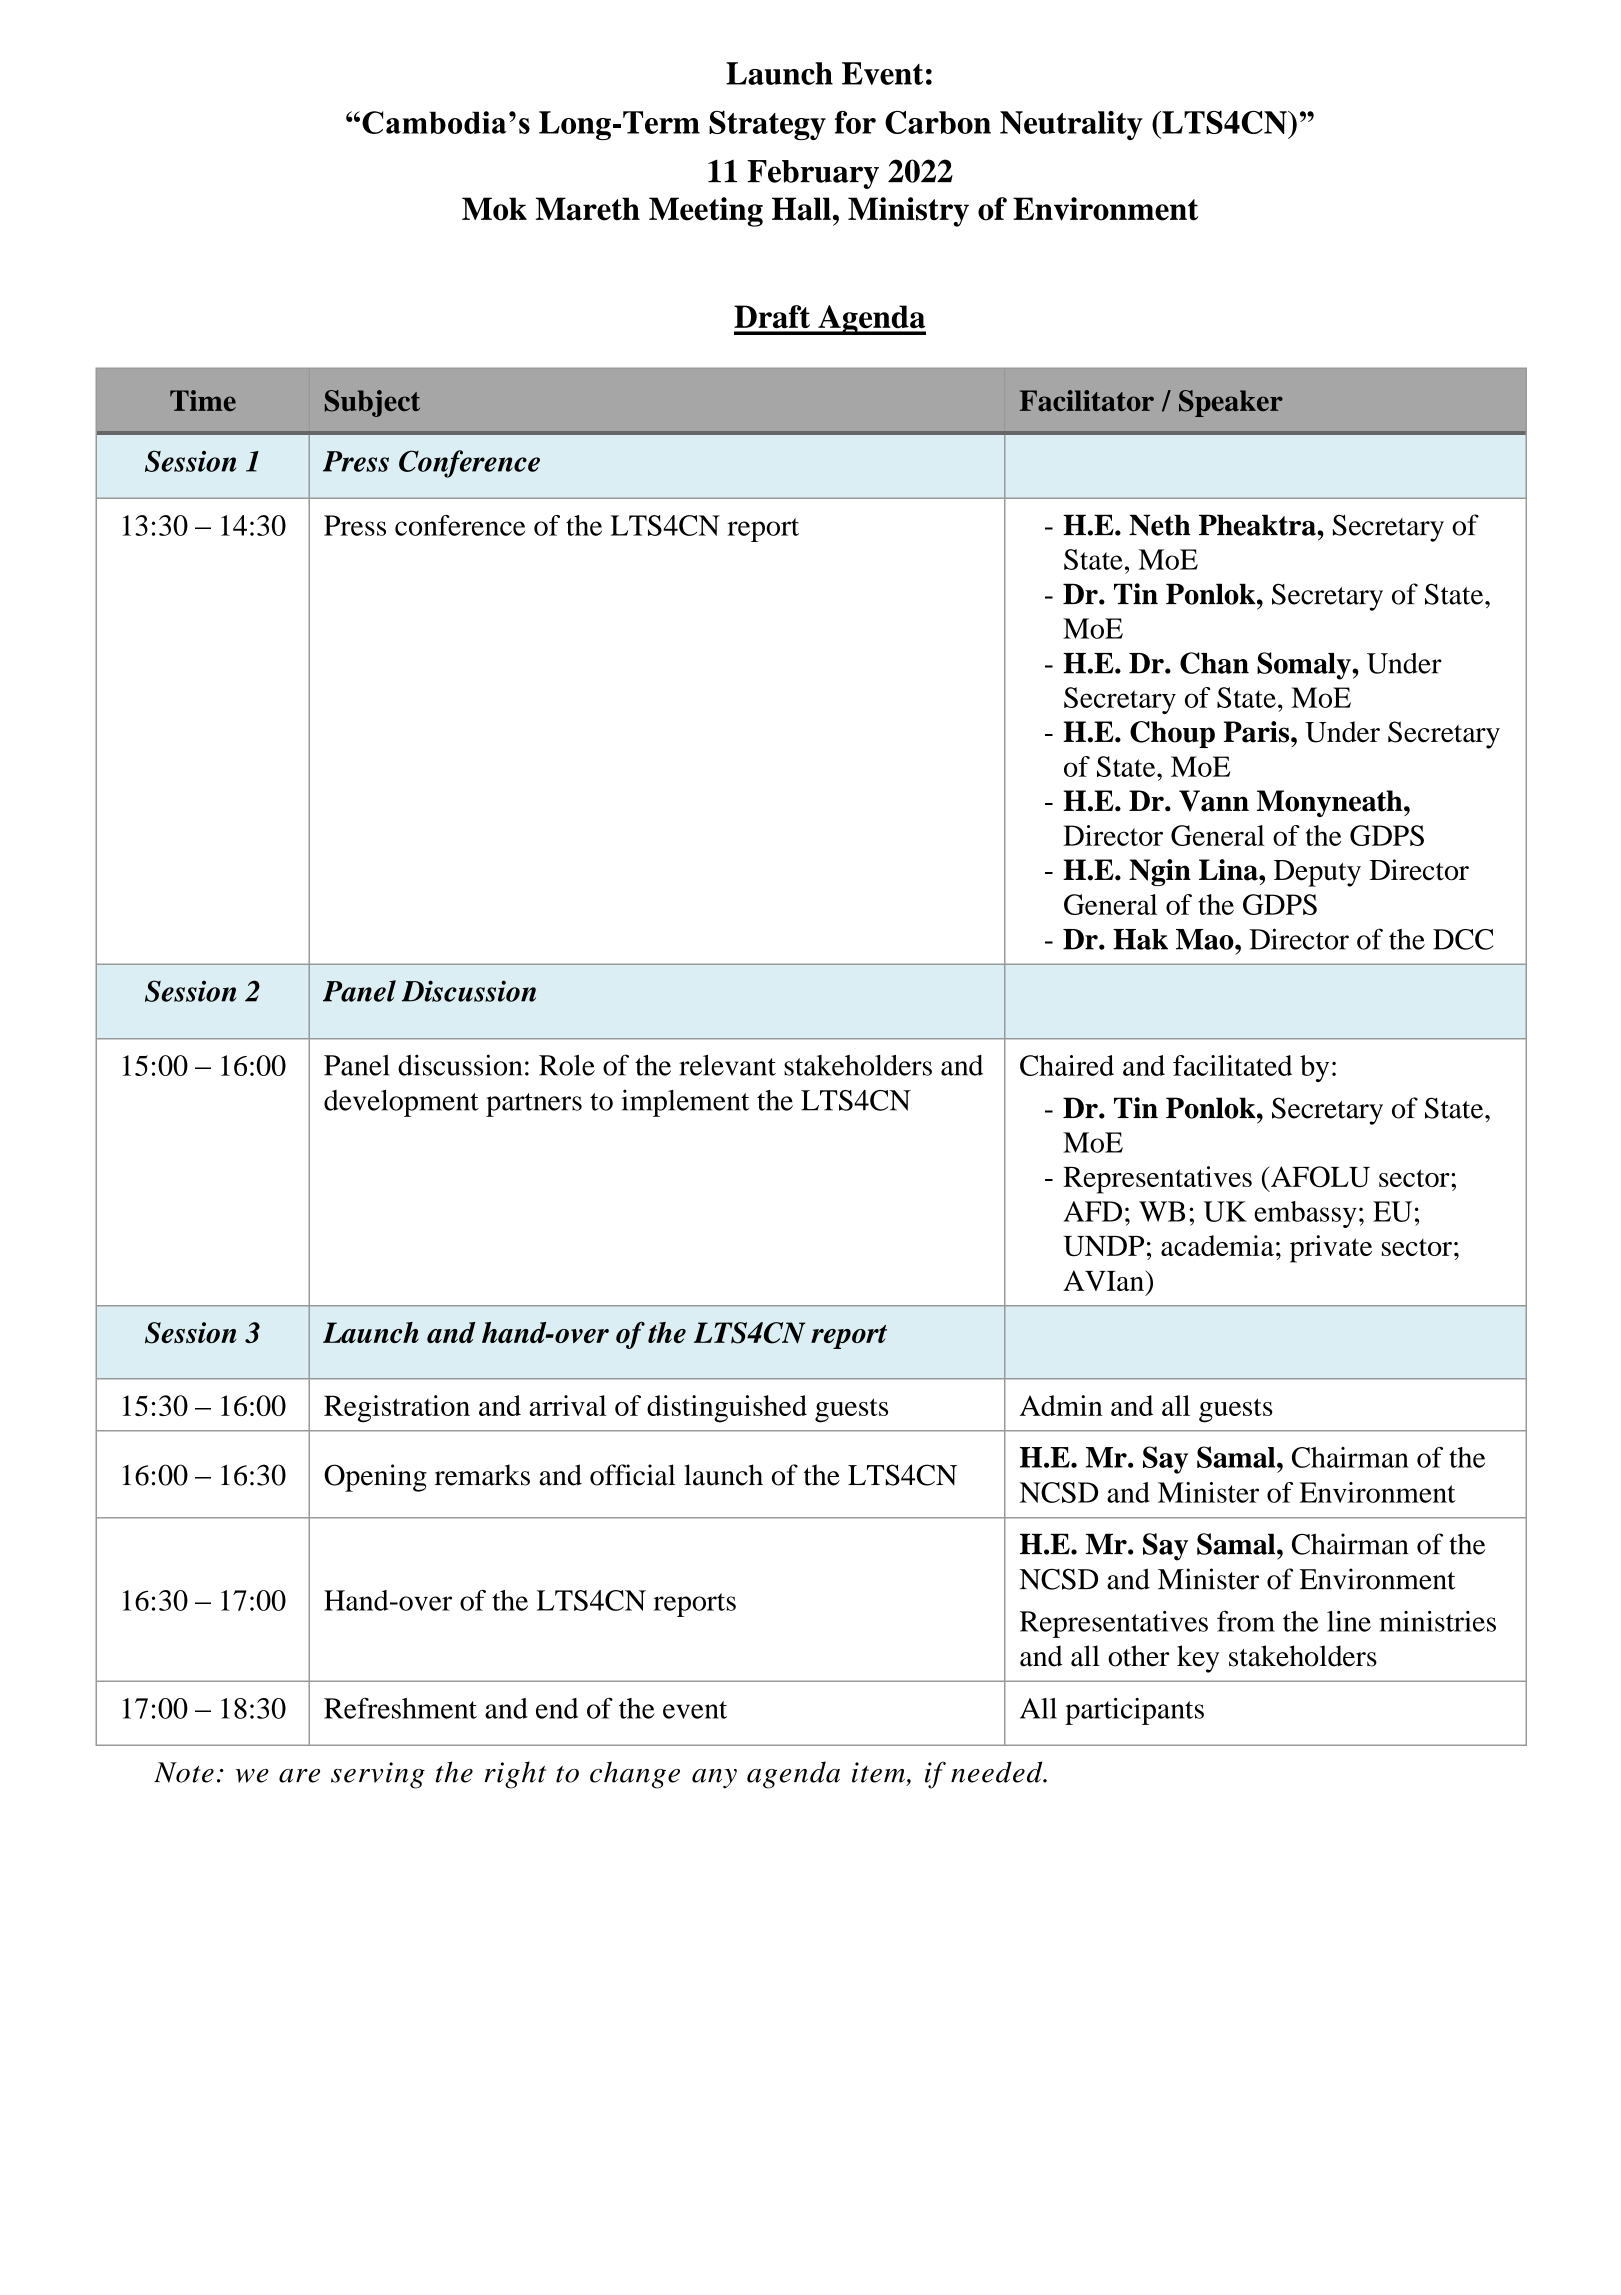  I want to click on relevant, so click(727, 1065).
